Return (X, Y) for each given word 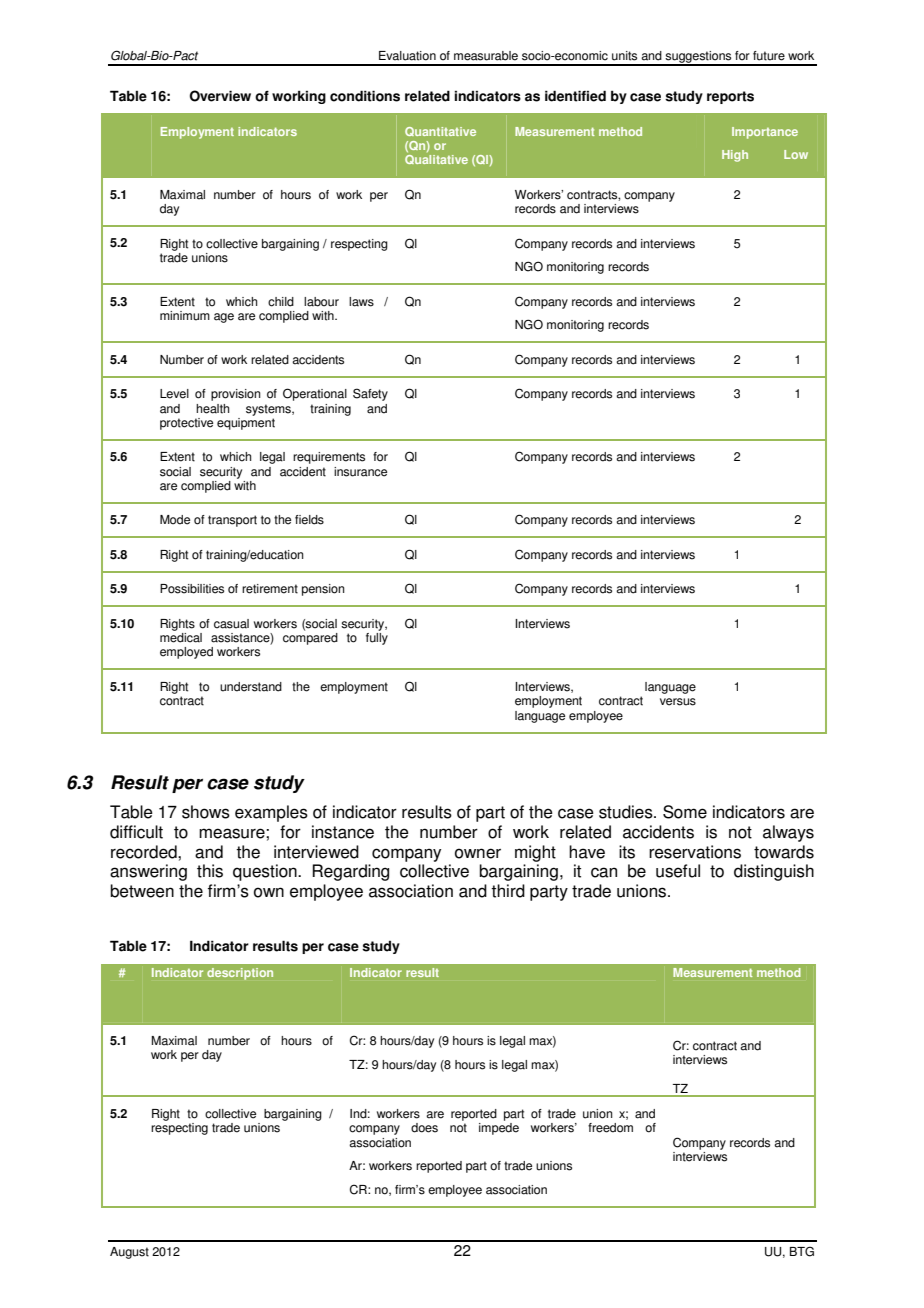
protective (186, 424)
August (129, 1253)
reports (730, 97)
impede (499, 1129)
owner (478, 853)
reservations (695, 852)
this (210, 871)
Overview (220, 96)
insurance (360, 472)
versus (678, 702)
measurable (486, 56)
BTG (802, 1251)
